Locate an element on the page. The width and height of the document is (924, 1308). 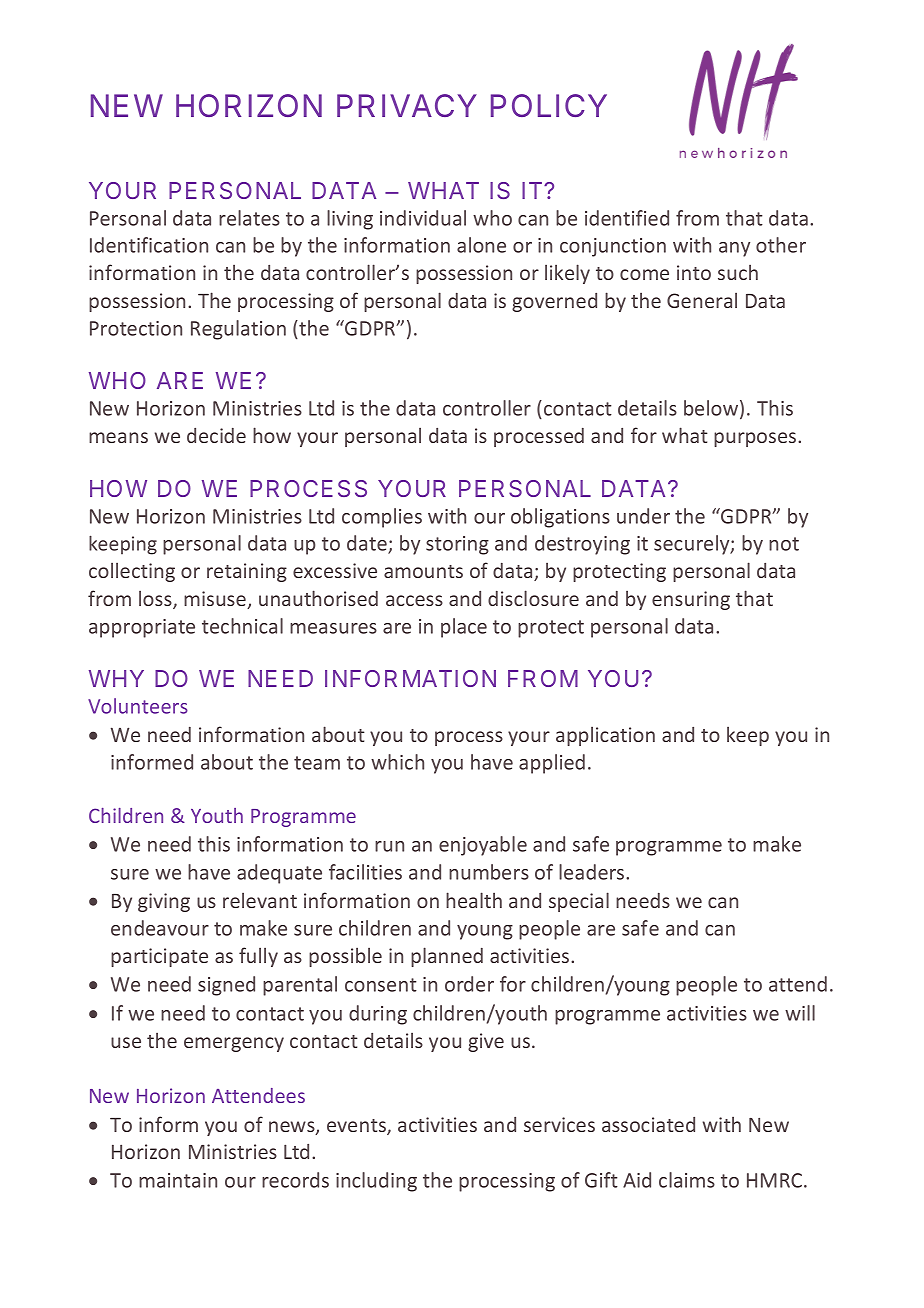
maintain is located at coordinates (178, 1180).
